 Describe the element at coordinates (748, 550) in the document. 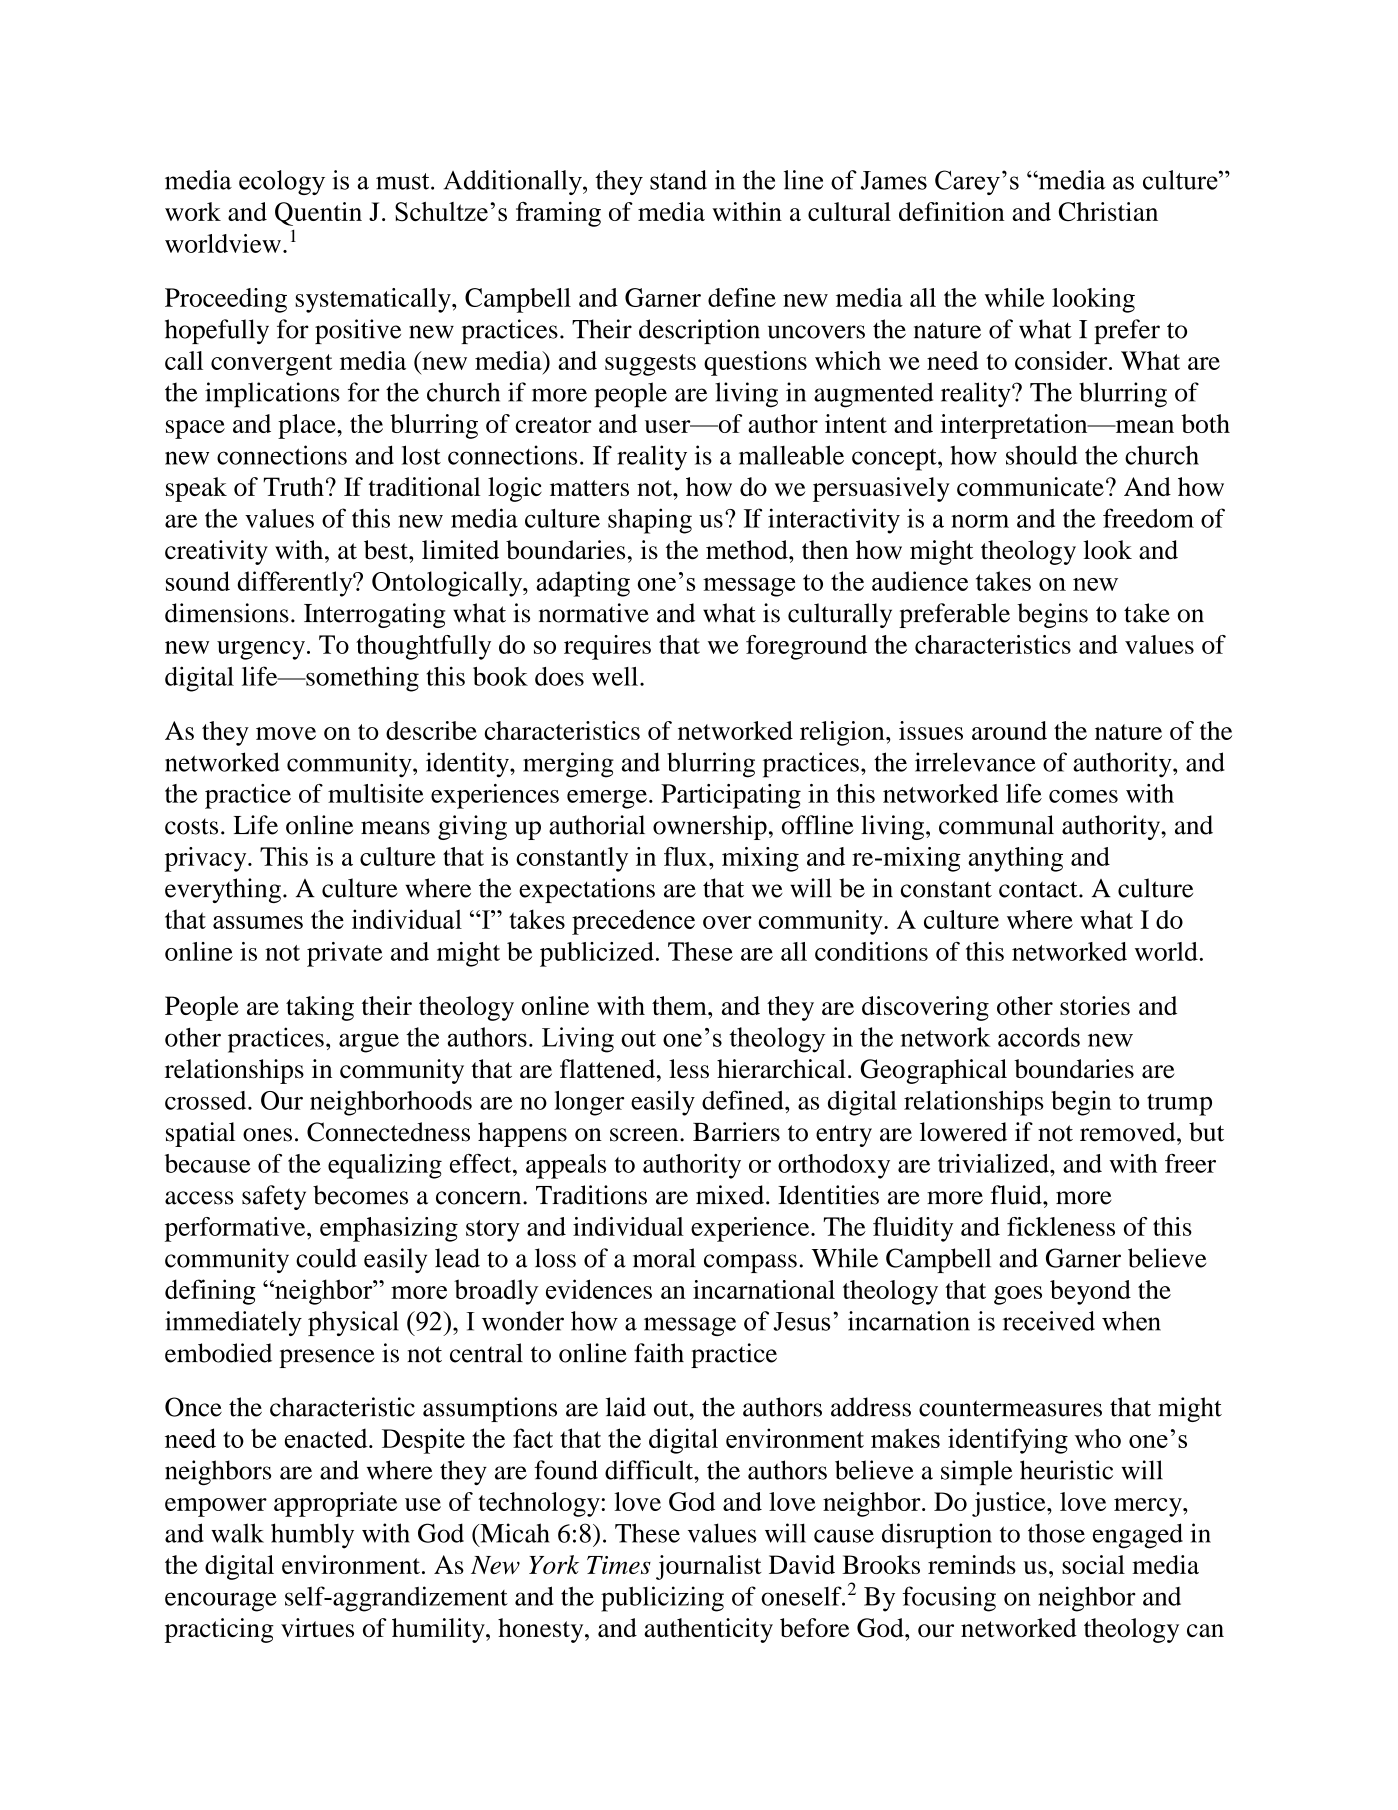

I see `method` at that location.
